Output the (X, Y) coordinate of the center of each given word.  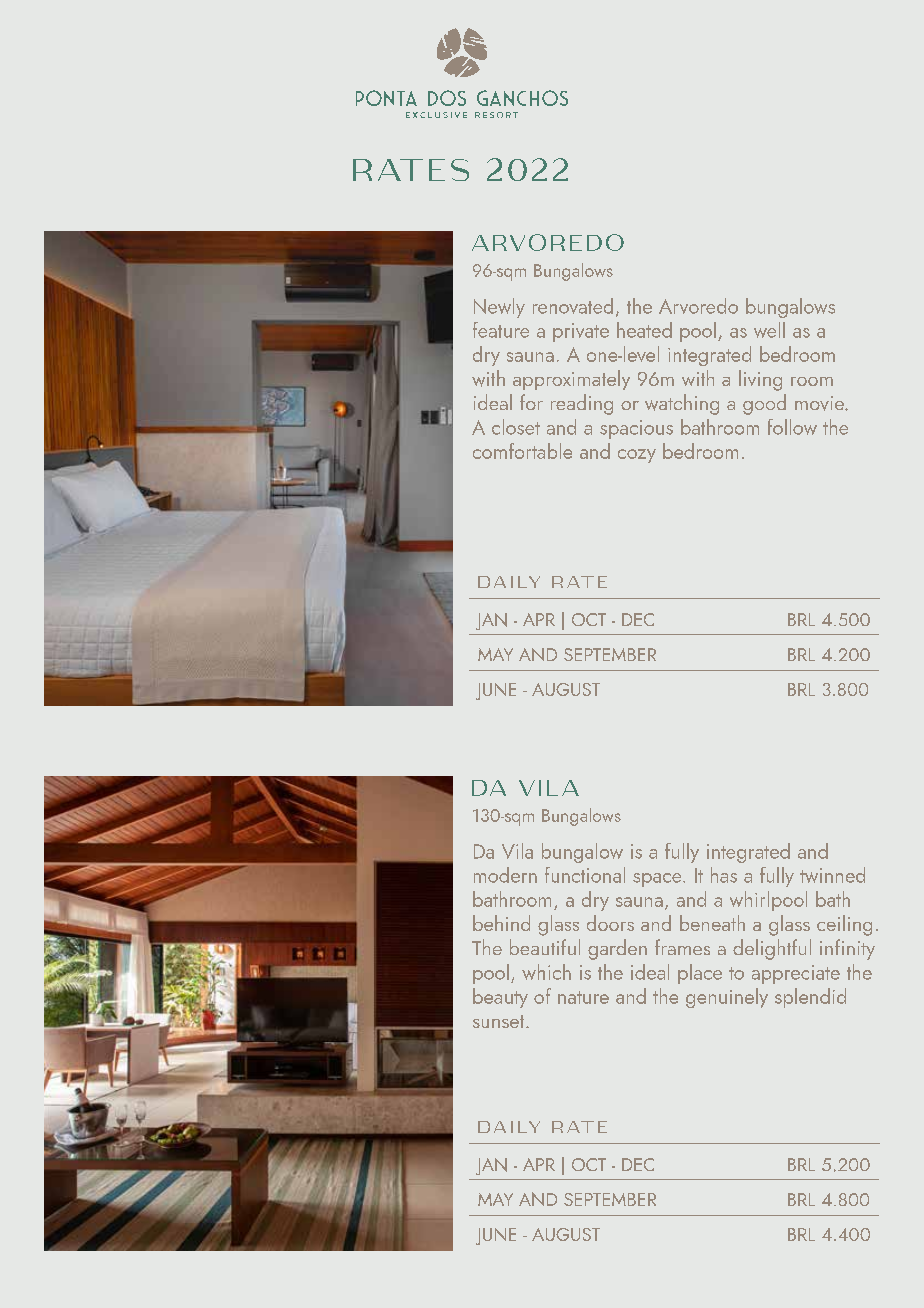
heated (644, 330)
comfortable (522, 451)
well (769, 330)
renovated (573, 306)
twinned (832, 875)
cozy (637, 456)
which (546, 972)
